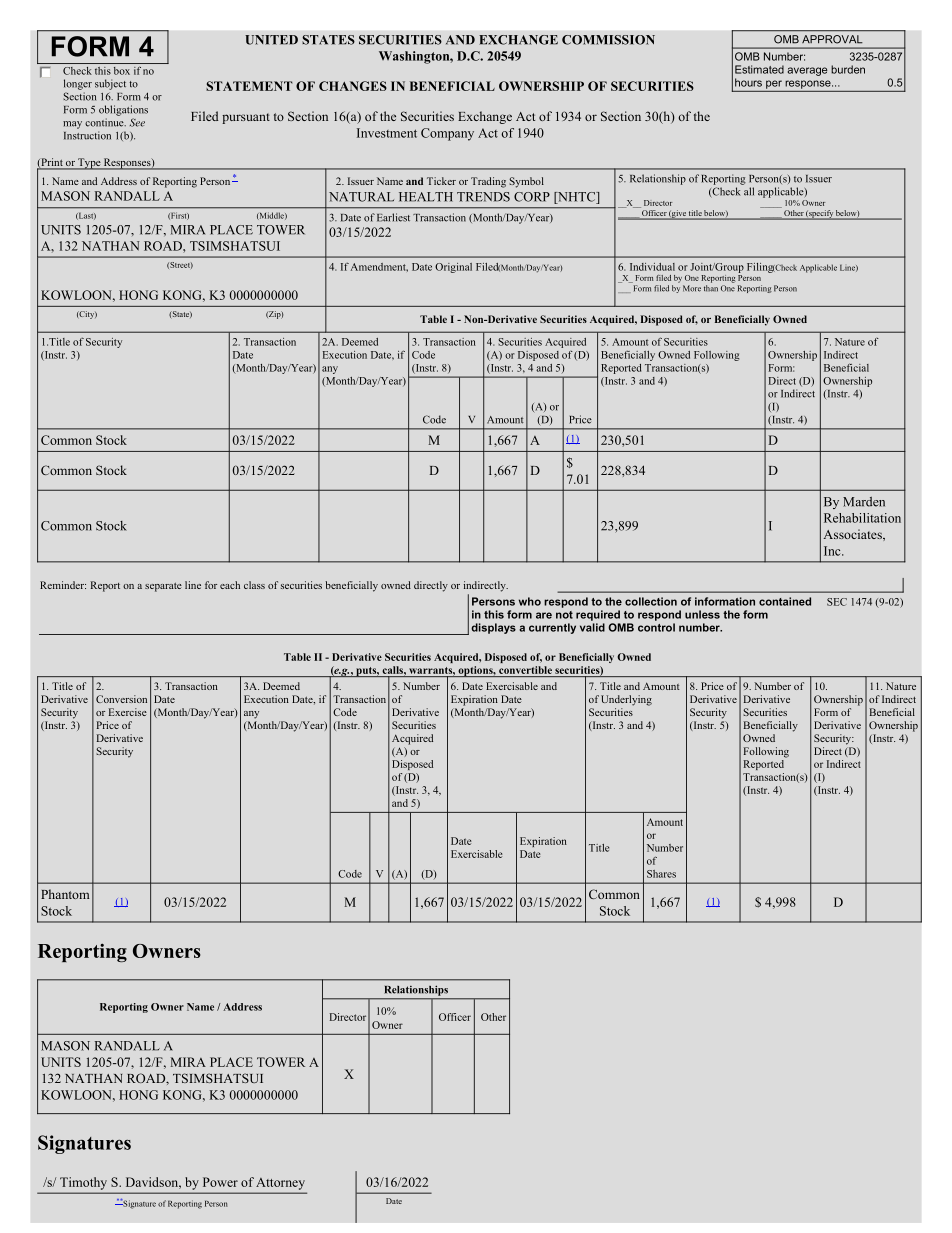  What do you see at coordinates (83, 1183) in the screenshot?
I see `Timothy` at bounding box center [83, 1183].
